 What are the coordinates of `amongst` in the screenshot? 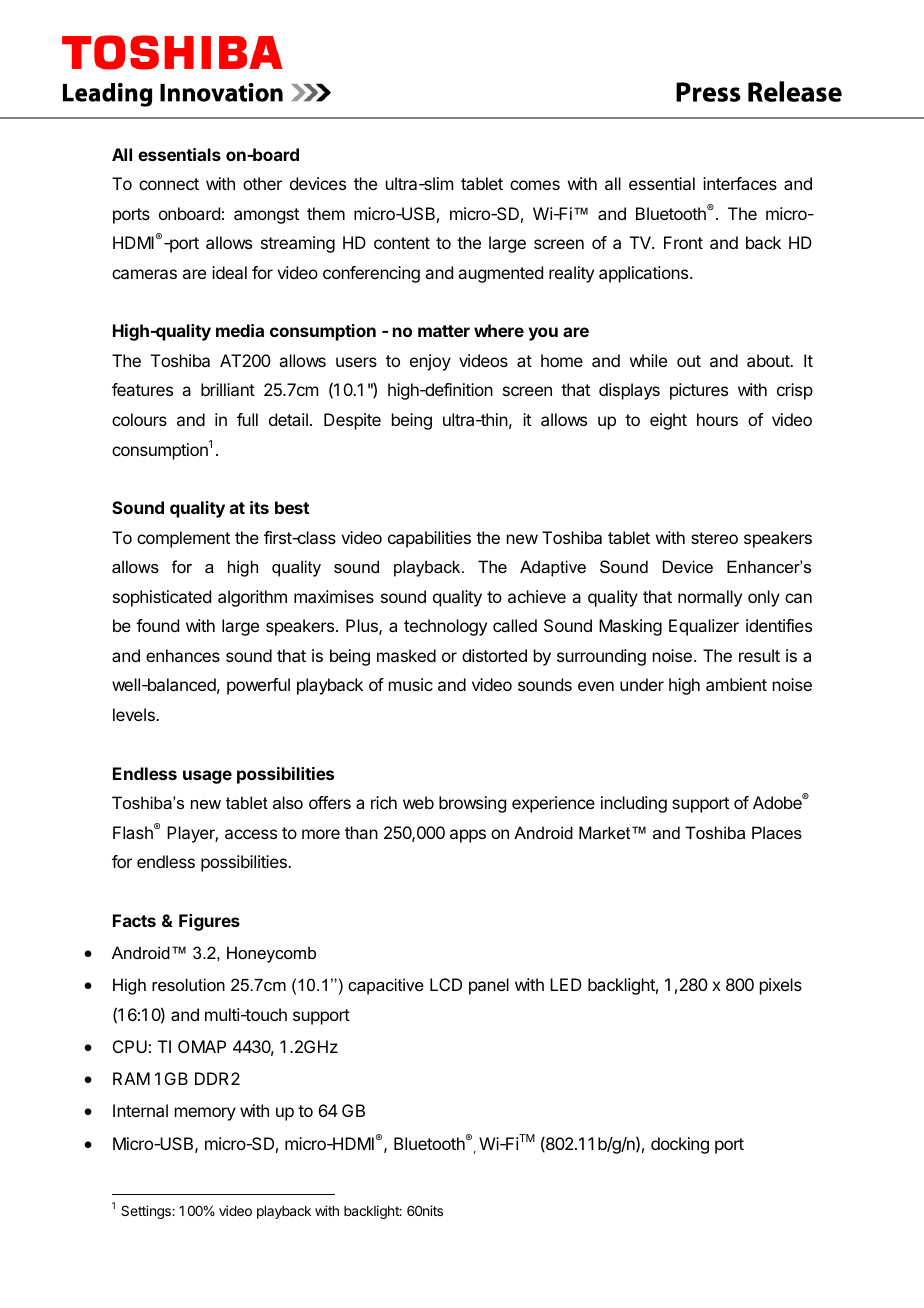 It's located at (266, 216).
